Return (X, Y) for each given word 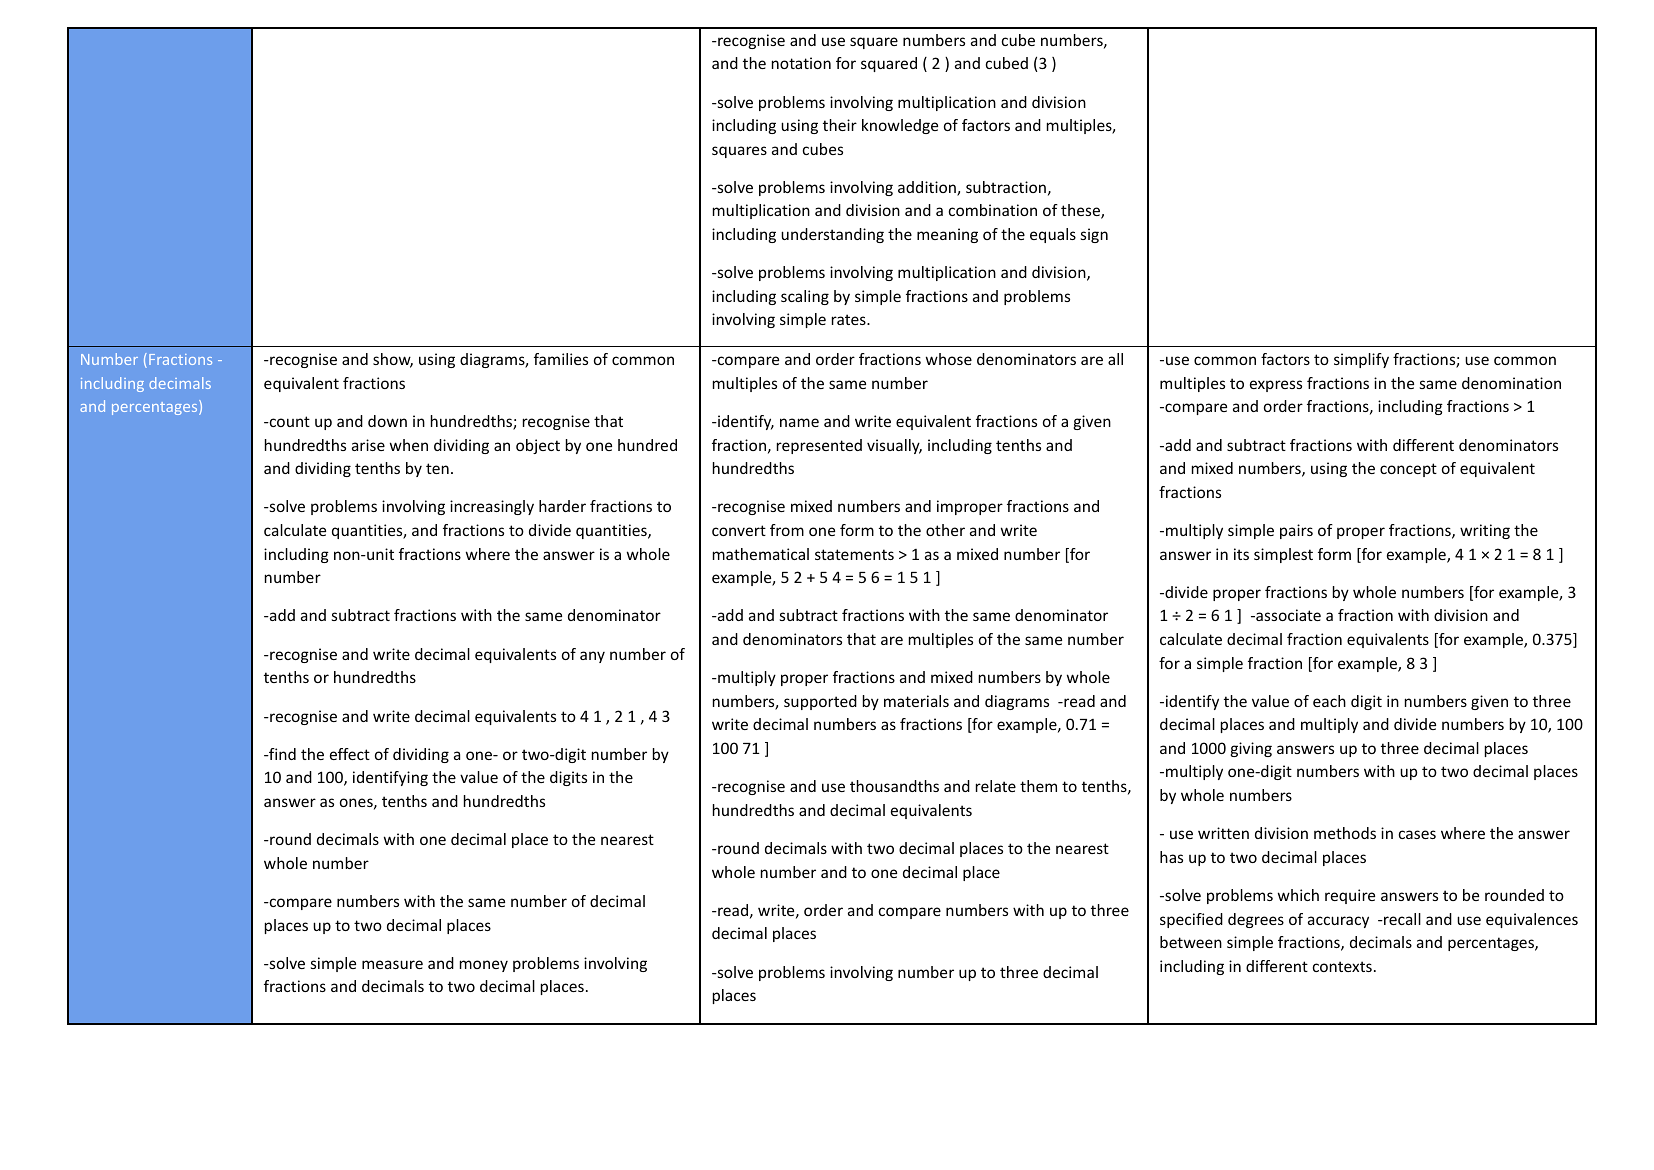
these (1081, 211)
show (393, 360)
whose (949, 359)
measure (392, 964)
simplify (1361, 360)
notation (801, 63)
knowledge (900, 126)
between (1191, 942)
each (1329, 701)
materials (916, 701)
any (592, 657)
